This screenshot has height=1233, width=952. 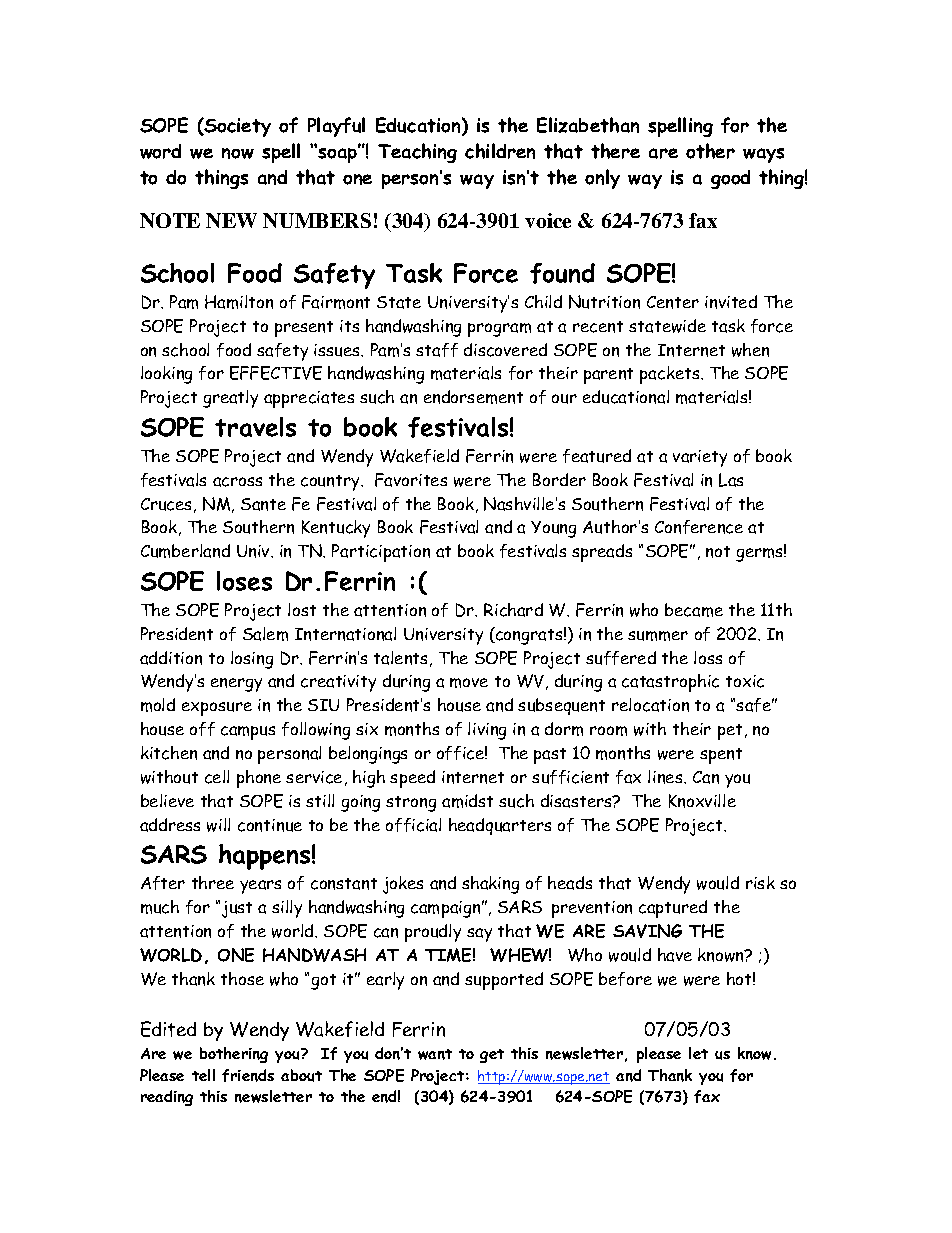 What do you see at coordinates (248, 1075) in the screenshot?
I see `friends` at bounding box center [248, 1075].
